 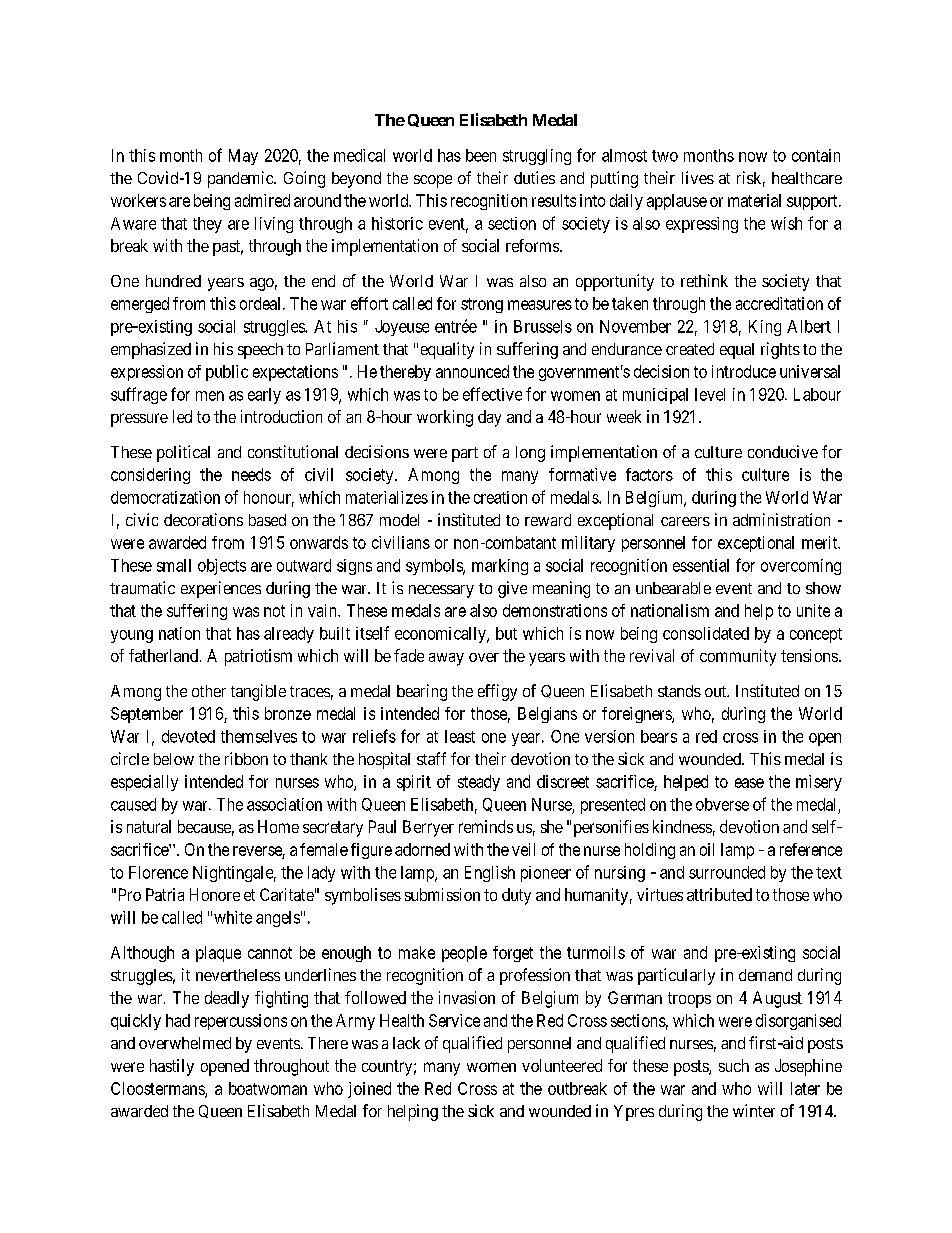 What do you see at coordinates (783, 451) in the screenshot?
I see `conducive` at bounding box center [783, 451].
